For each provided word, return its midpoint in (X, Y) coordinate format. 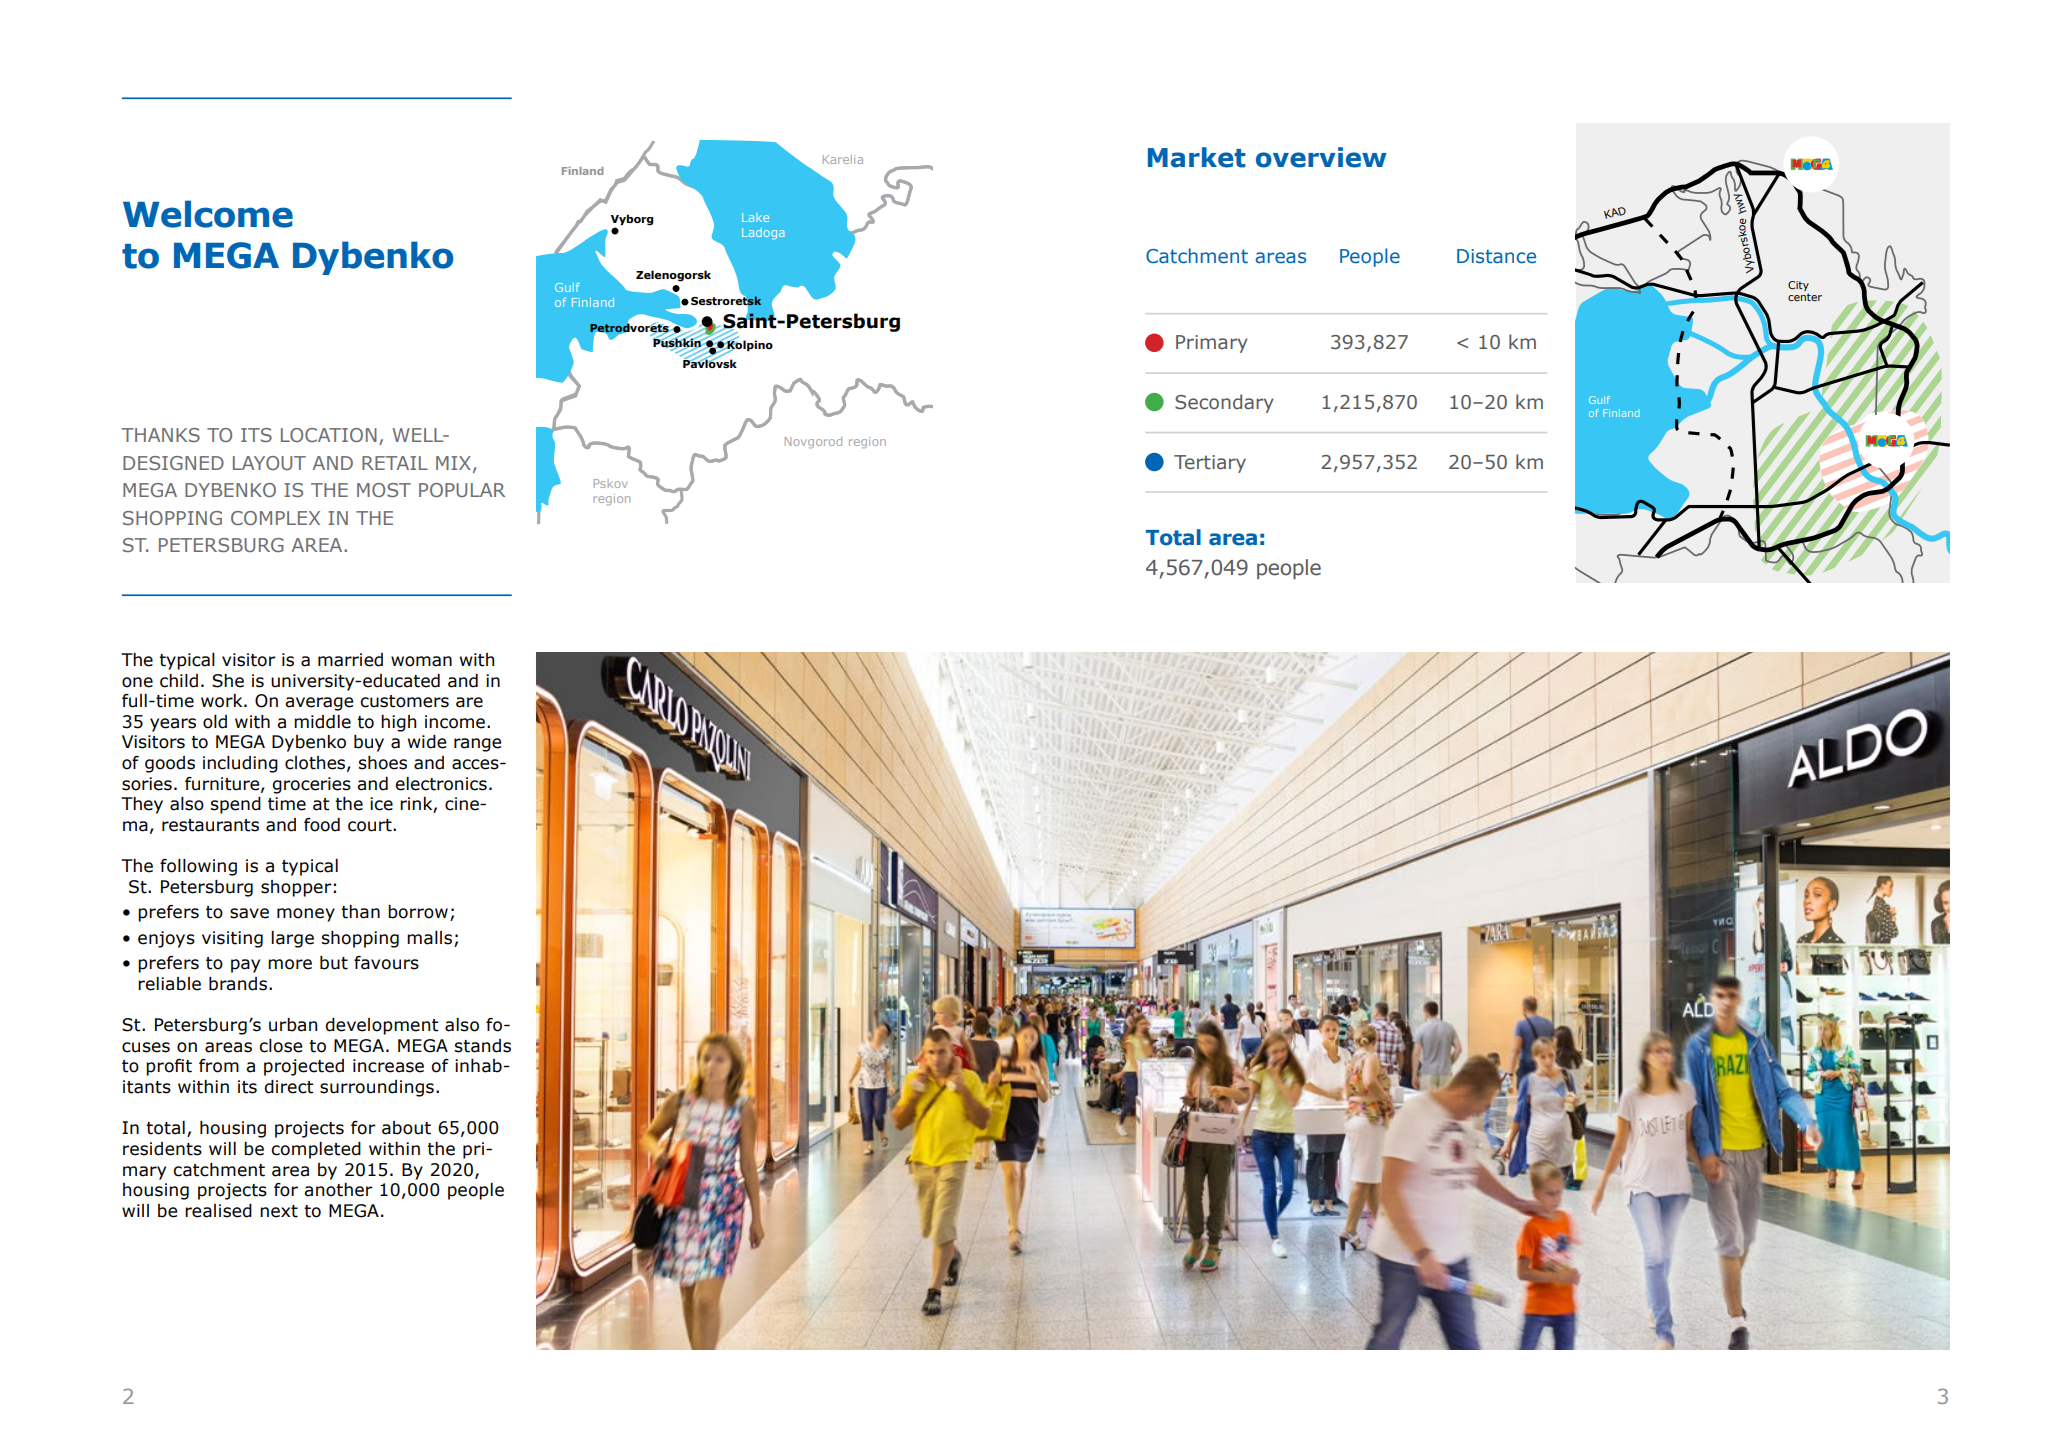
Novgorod (813, 442)
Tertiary (1210, 464)
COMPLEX (275, 518)
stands (482, 1046)
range (477, 745)
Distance (1496, 256)
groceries (312, 785)
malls (431, 939)
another (338, 1190)
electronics (441, 784)
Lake (755, 217)
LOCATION (329, 435)
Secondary (1224, 403)
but (334, 963)
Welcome (208, 214)
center (1805, 297)
